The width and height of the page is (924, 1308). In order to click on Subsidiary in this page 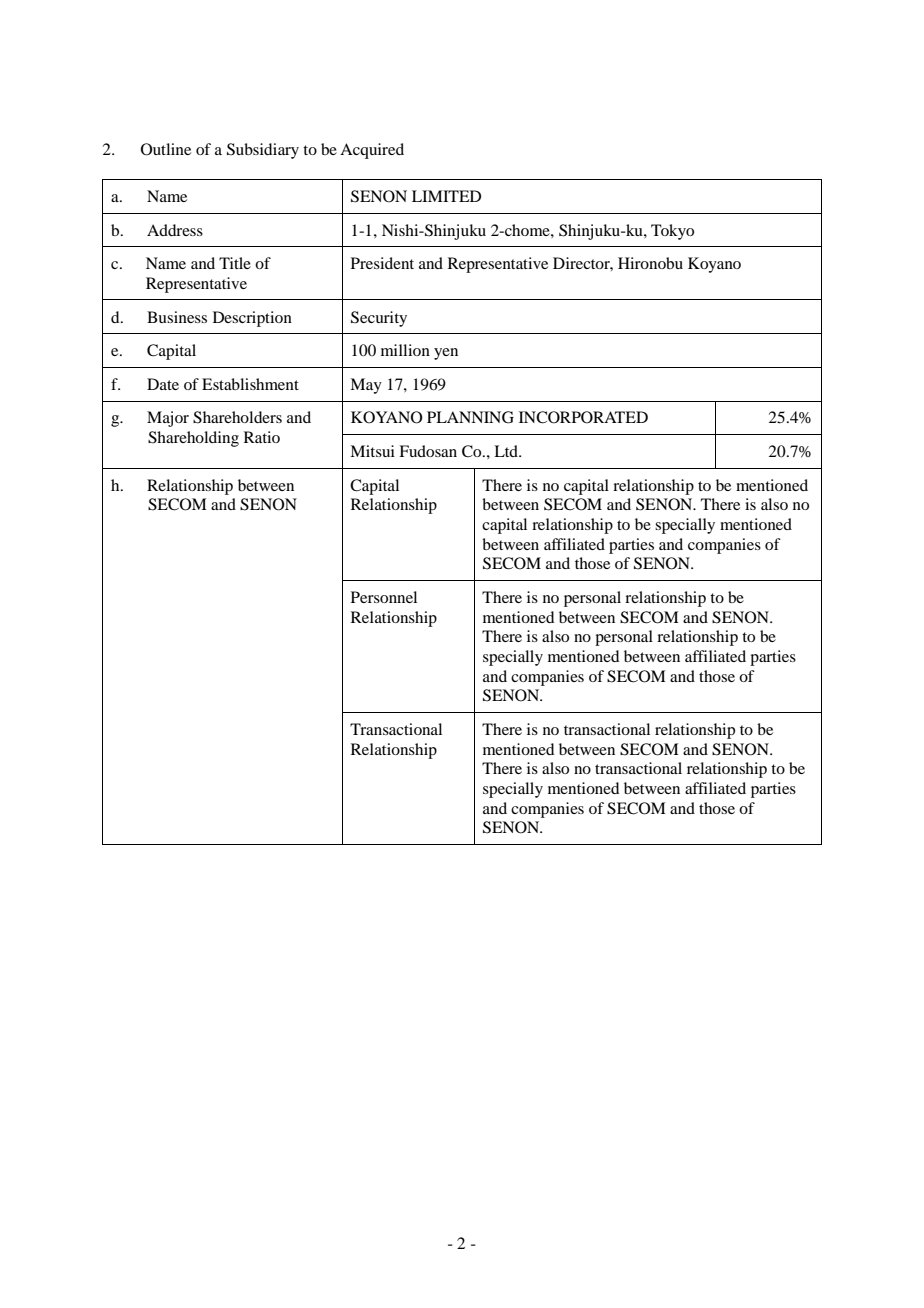, I will do `click(263, 151)`.
